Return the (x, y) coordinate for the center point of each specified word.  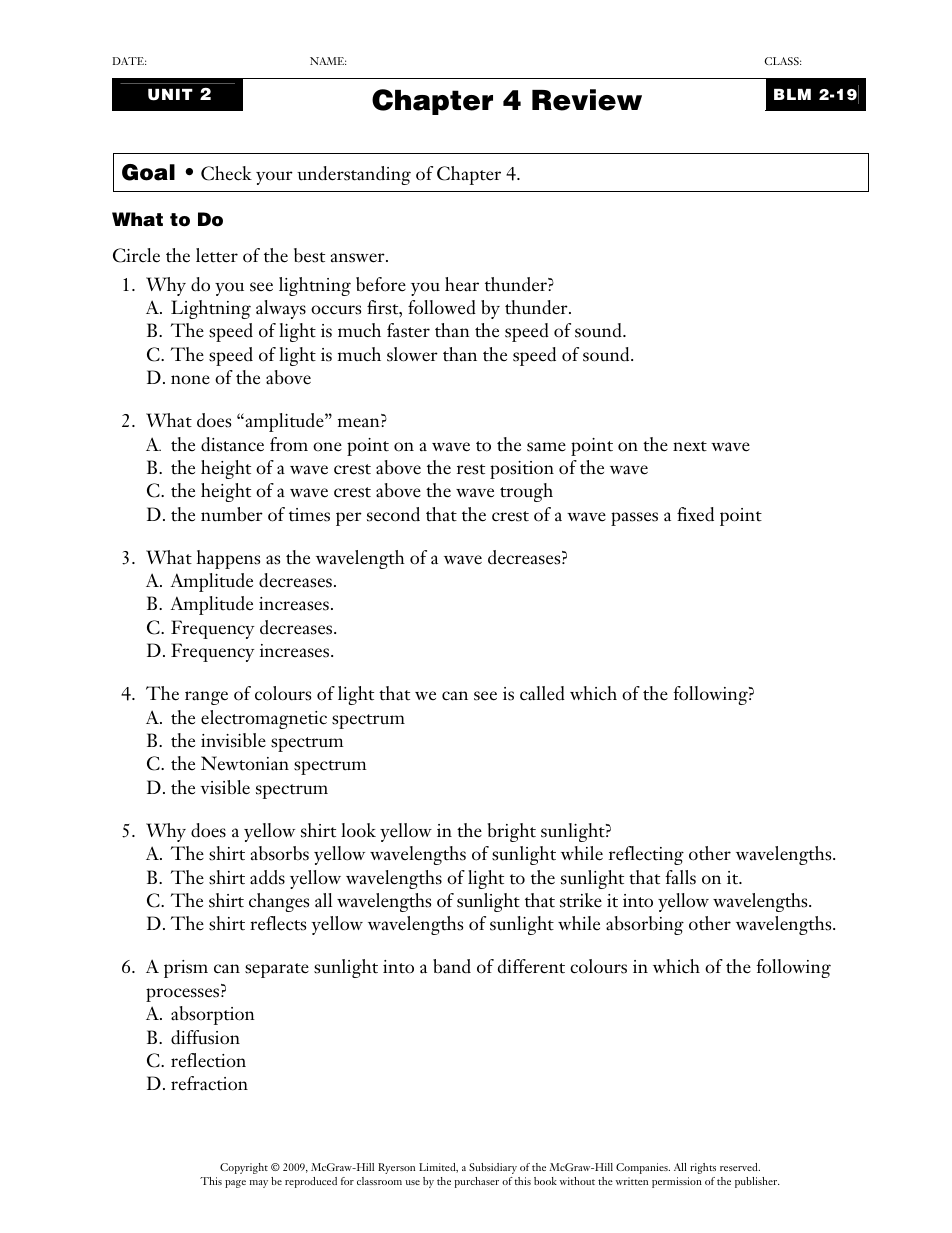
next (690, 446)
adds (267, 877)
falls (680, 877)
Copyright (244, 1168)
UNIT (170, 95)
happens (228, 559)
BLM (792, 94)
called (542, 693)
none (190, 380)
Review (587, 100)
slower (412, 354)
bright (512, 832)
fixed (695, 514)
